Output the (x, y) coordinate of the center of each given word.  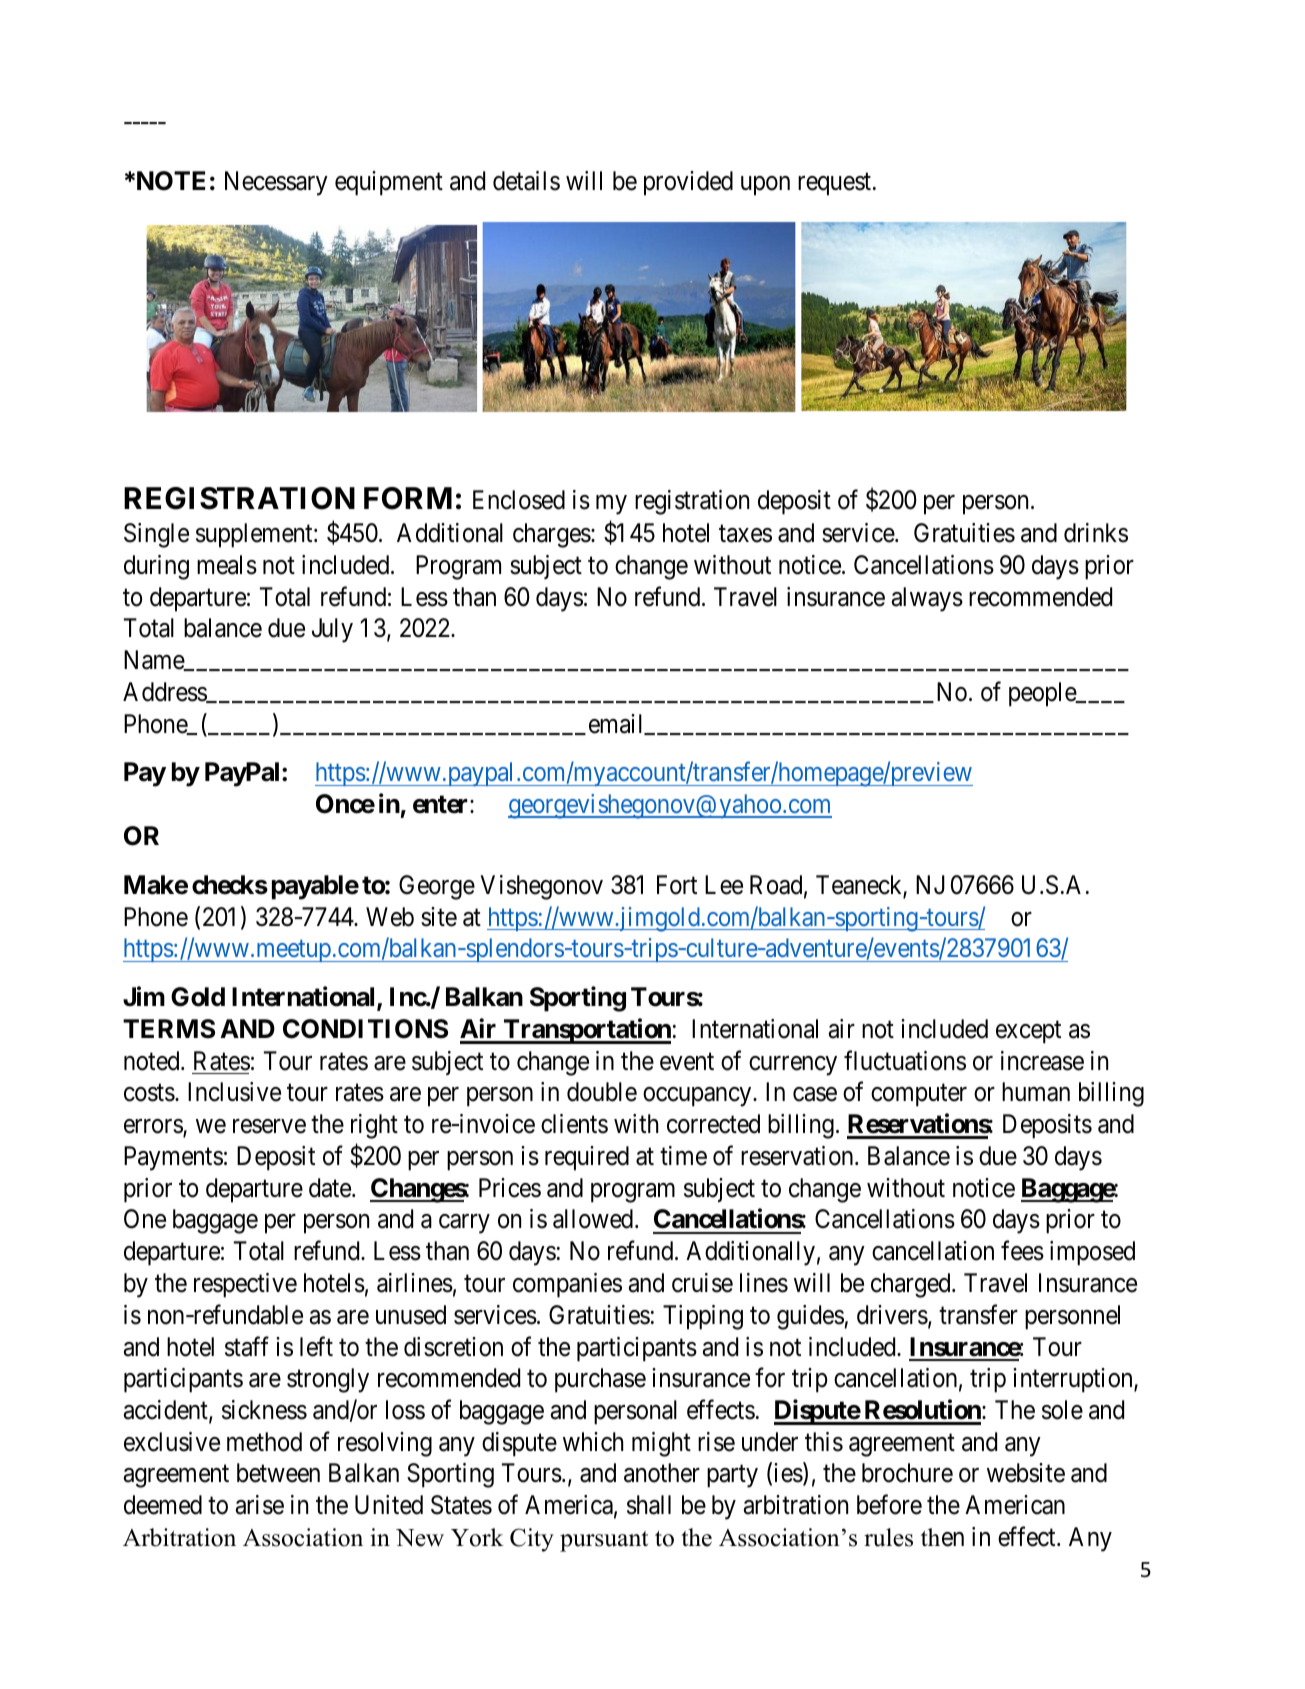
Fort (677, 885)
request (836, 184)
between (278, 1473)
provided (688, 183)
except (1028, 1032)
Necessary (276, 183)
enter (442, 804)
